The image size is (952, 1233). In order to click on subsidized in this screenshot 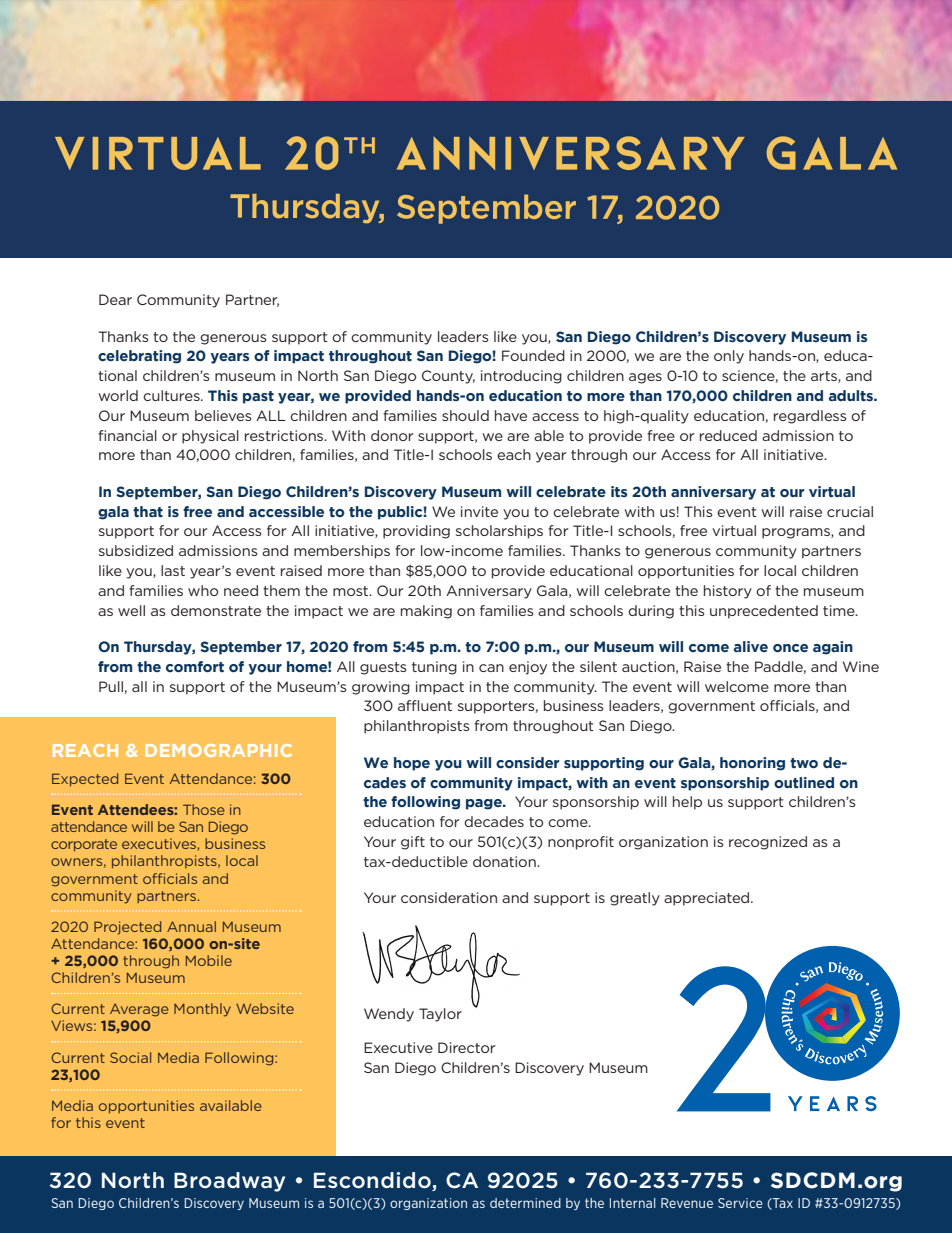, I will do `click(136, 550)`.
